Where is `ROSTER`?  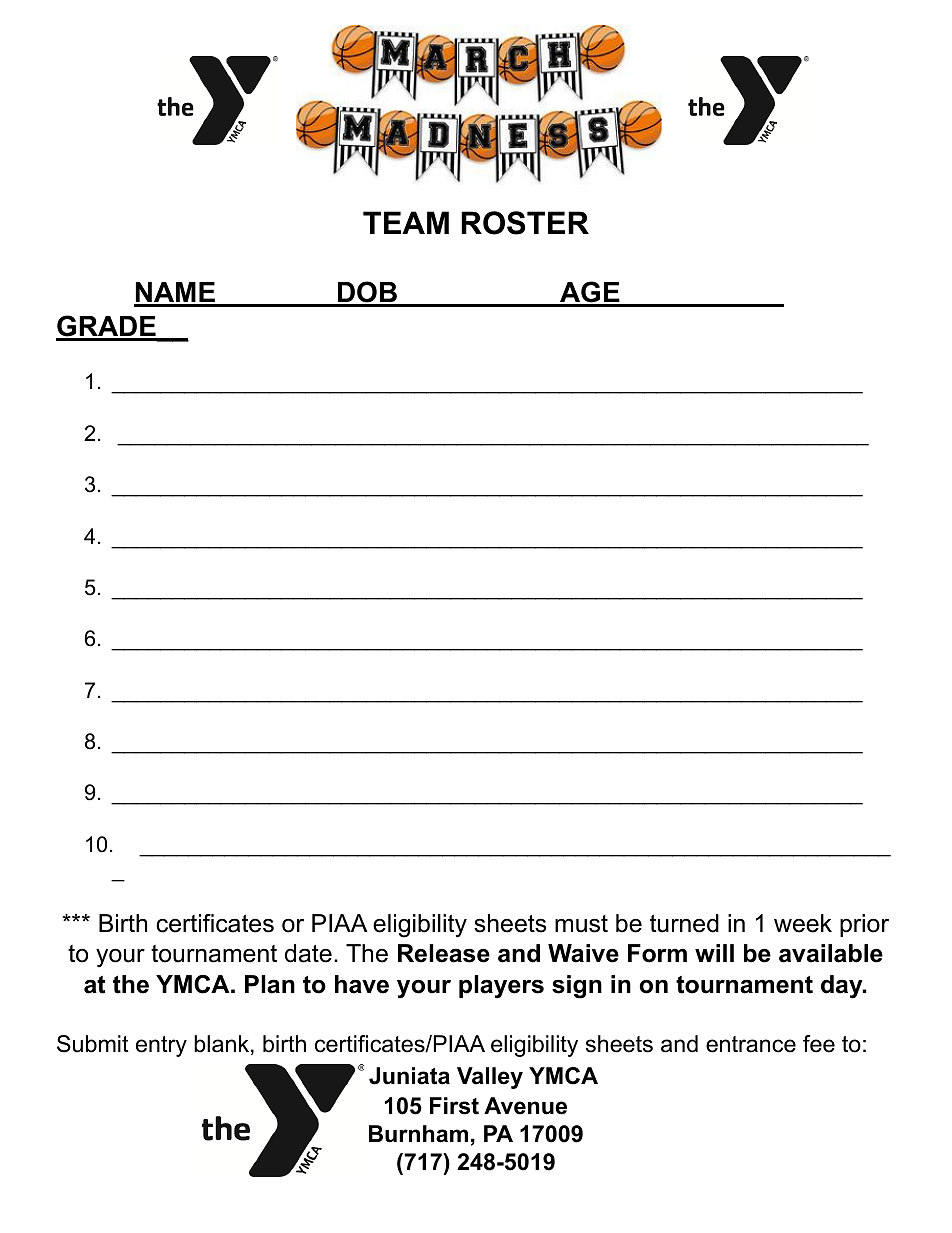 ROSTER is located at coordinates (525, 223).
